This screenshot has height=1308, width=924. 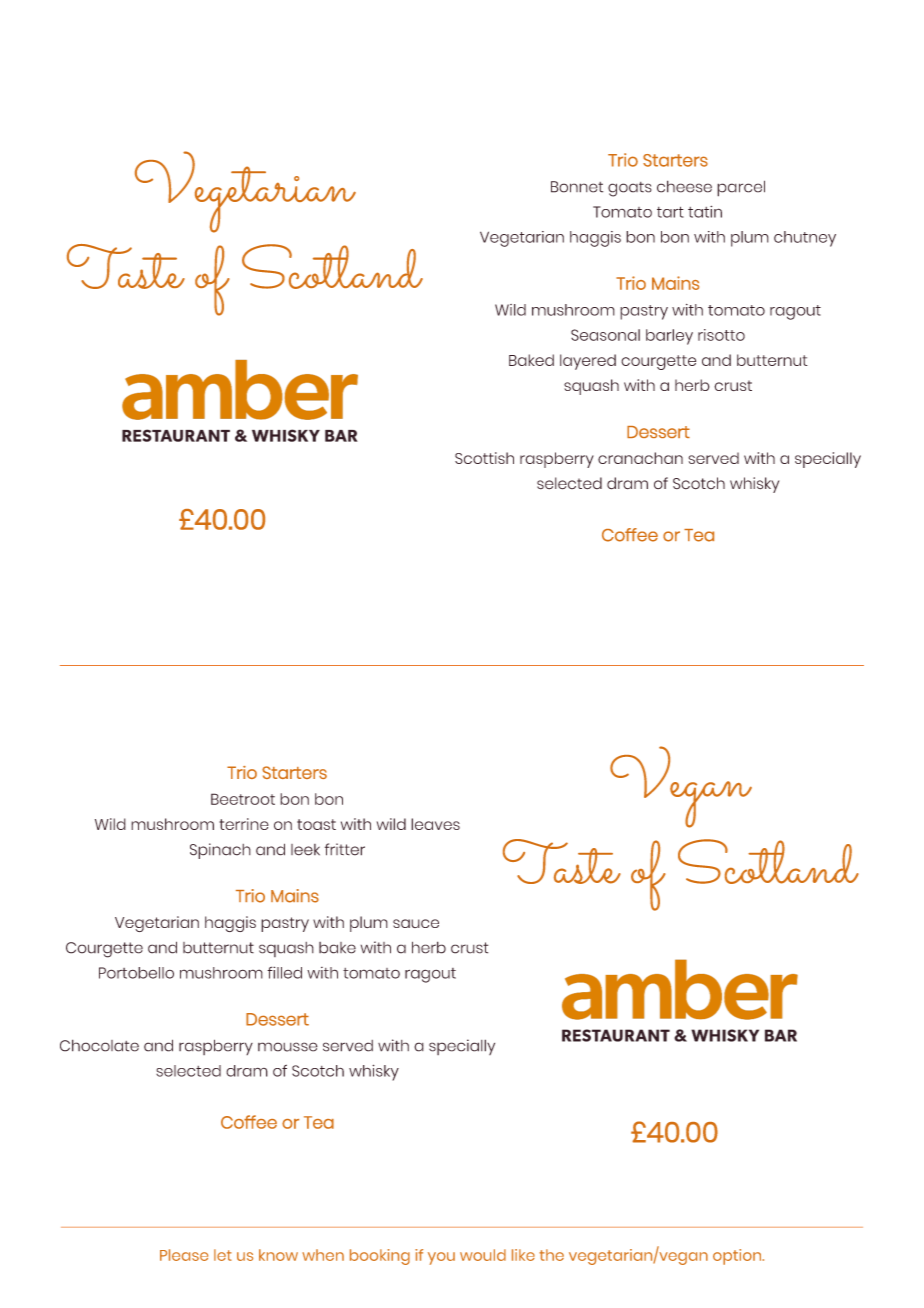 I want to click on barley, so click(x=669, y=337).
